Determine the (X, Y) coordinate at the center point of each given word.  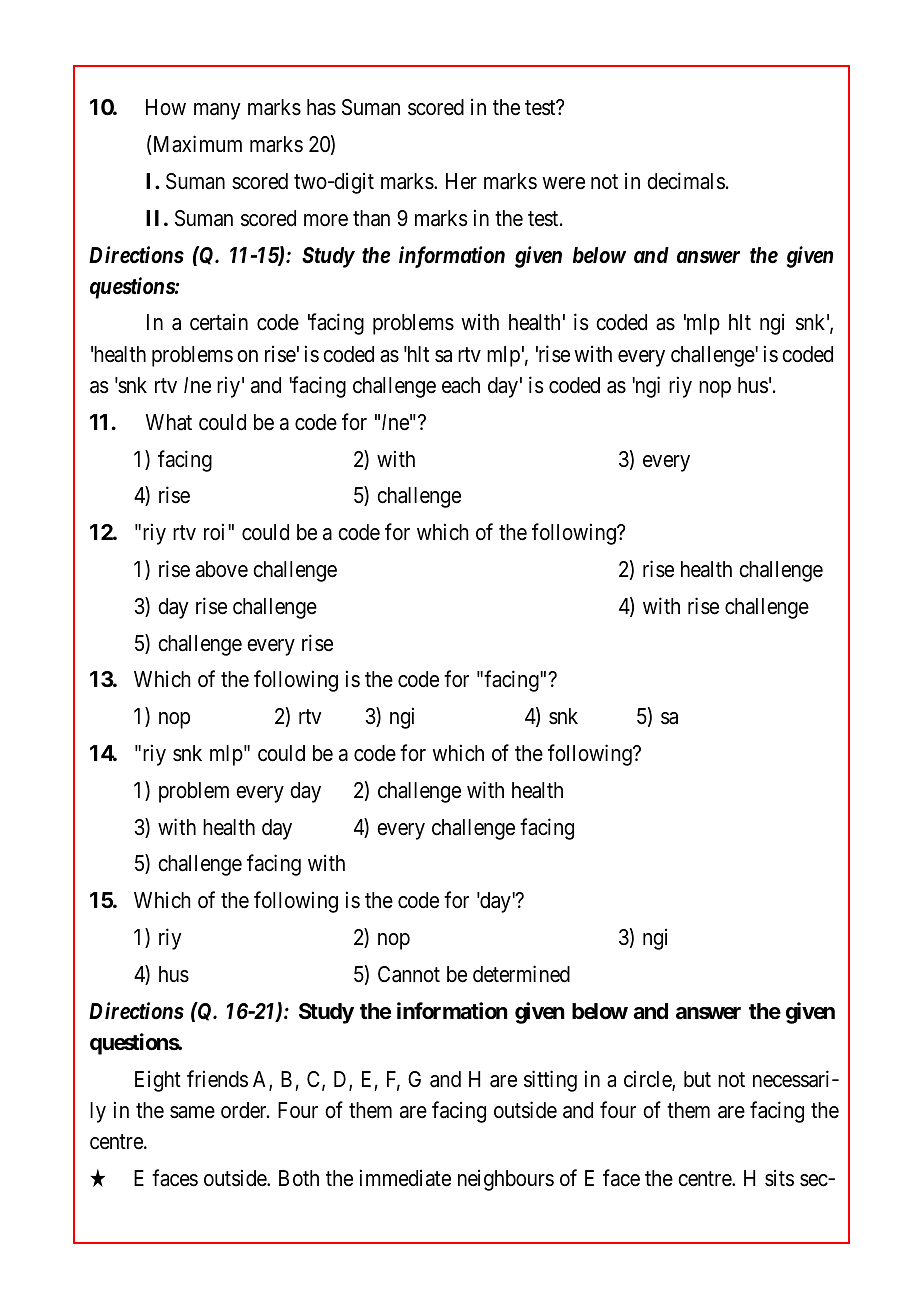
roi (216, 532)
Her (461, 181)
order (245, 1110)
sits (779, 1178)
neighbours (506, 1180)
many (217, 111)
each (461, 385)
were (563, 183)
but (697, 1079)
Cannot (409, 974)
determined (521, 974)
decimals (686, 181)
